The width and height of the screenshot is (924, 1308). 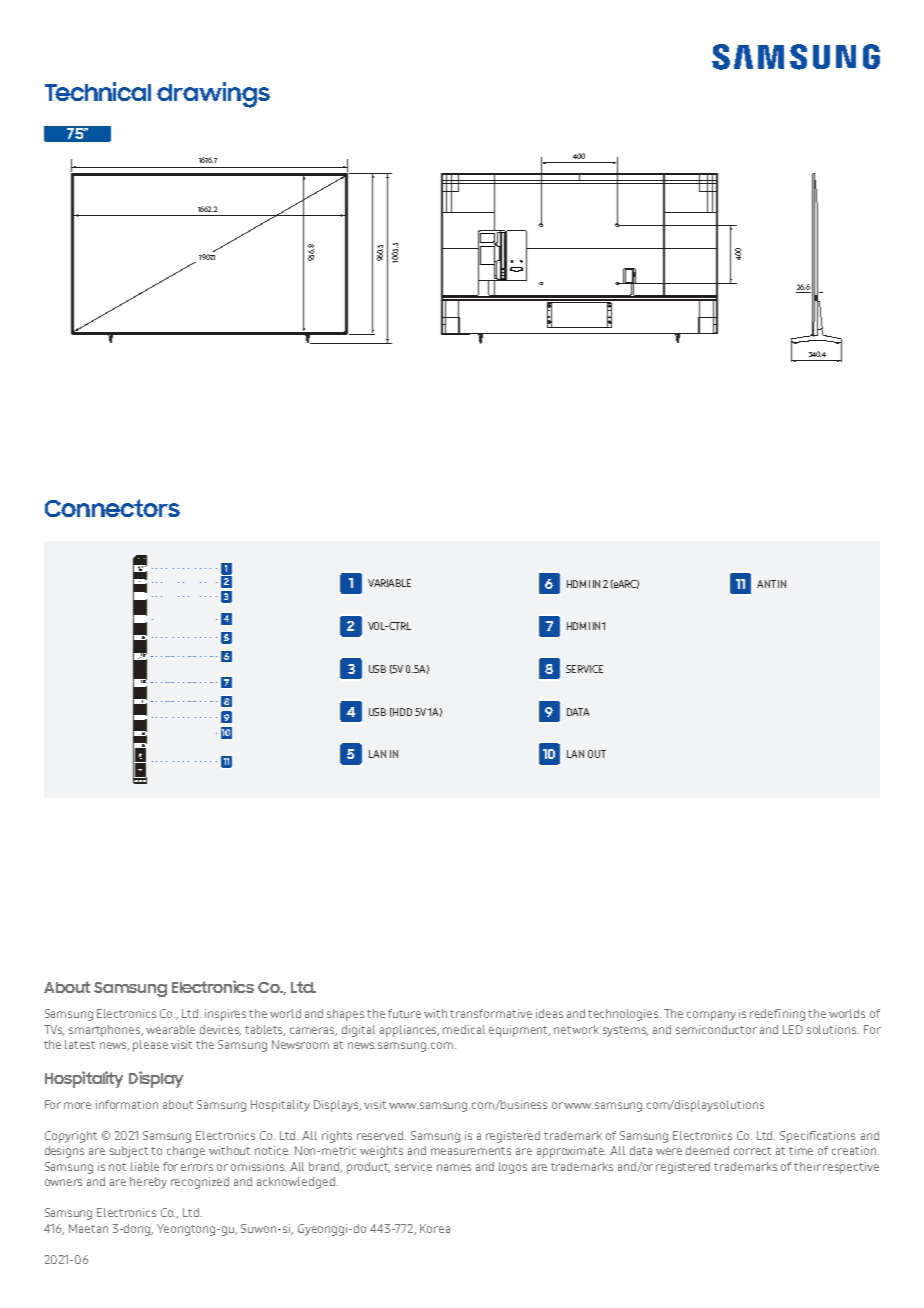 I want to click on redefining, so click(x=777, y=1015).
